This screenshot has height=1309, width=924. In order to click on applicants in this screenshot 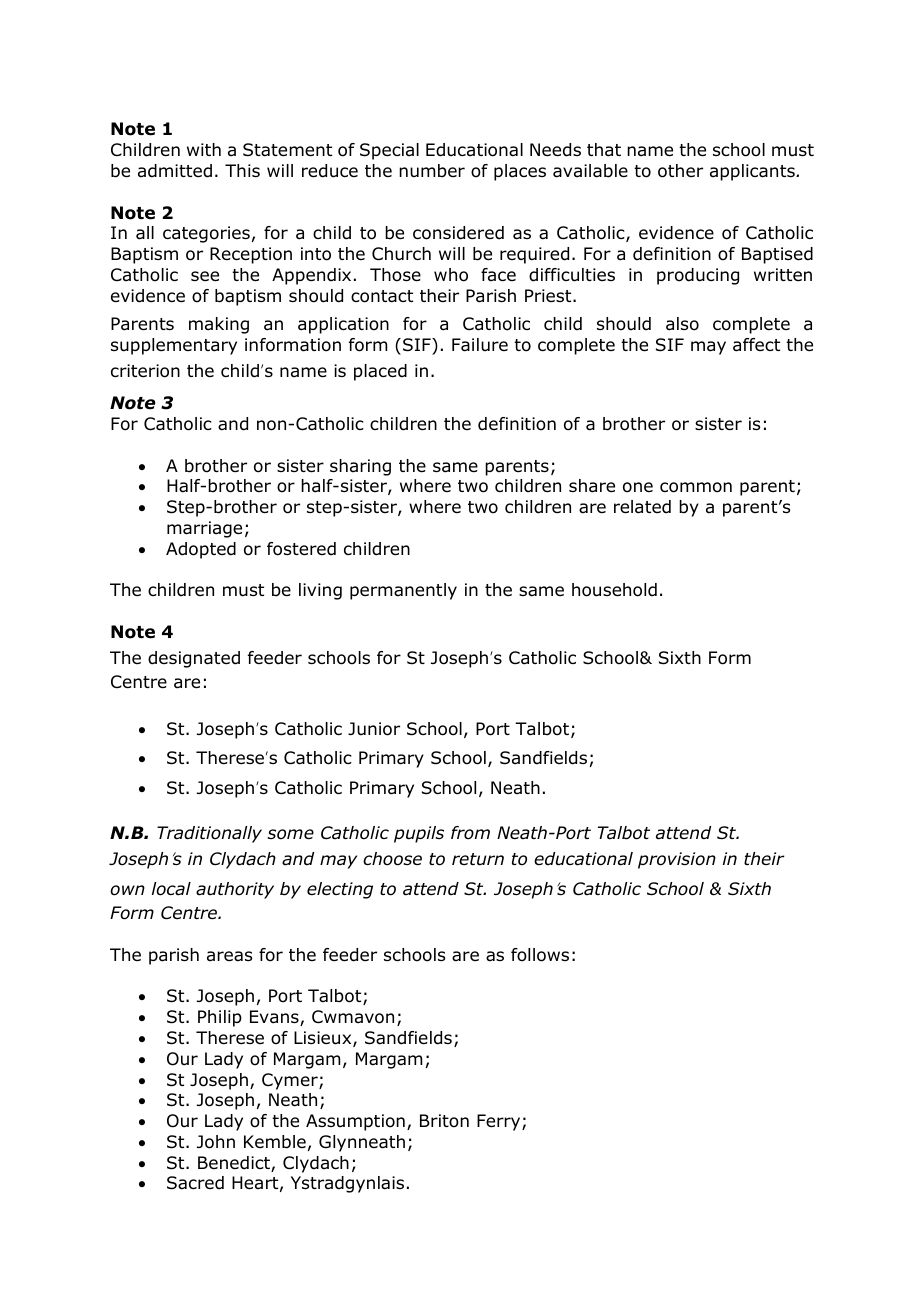, I will do `click(753, 172)`.
